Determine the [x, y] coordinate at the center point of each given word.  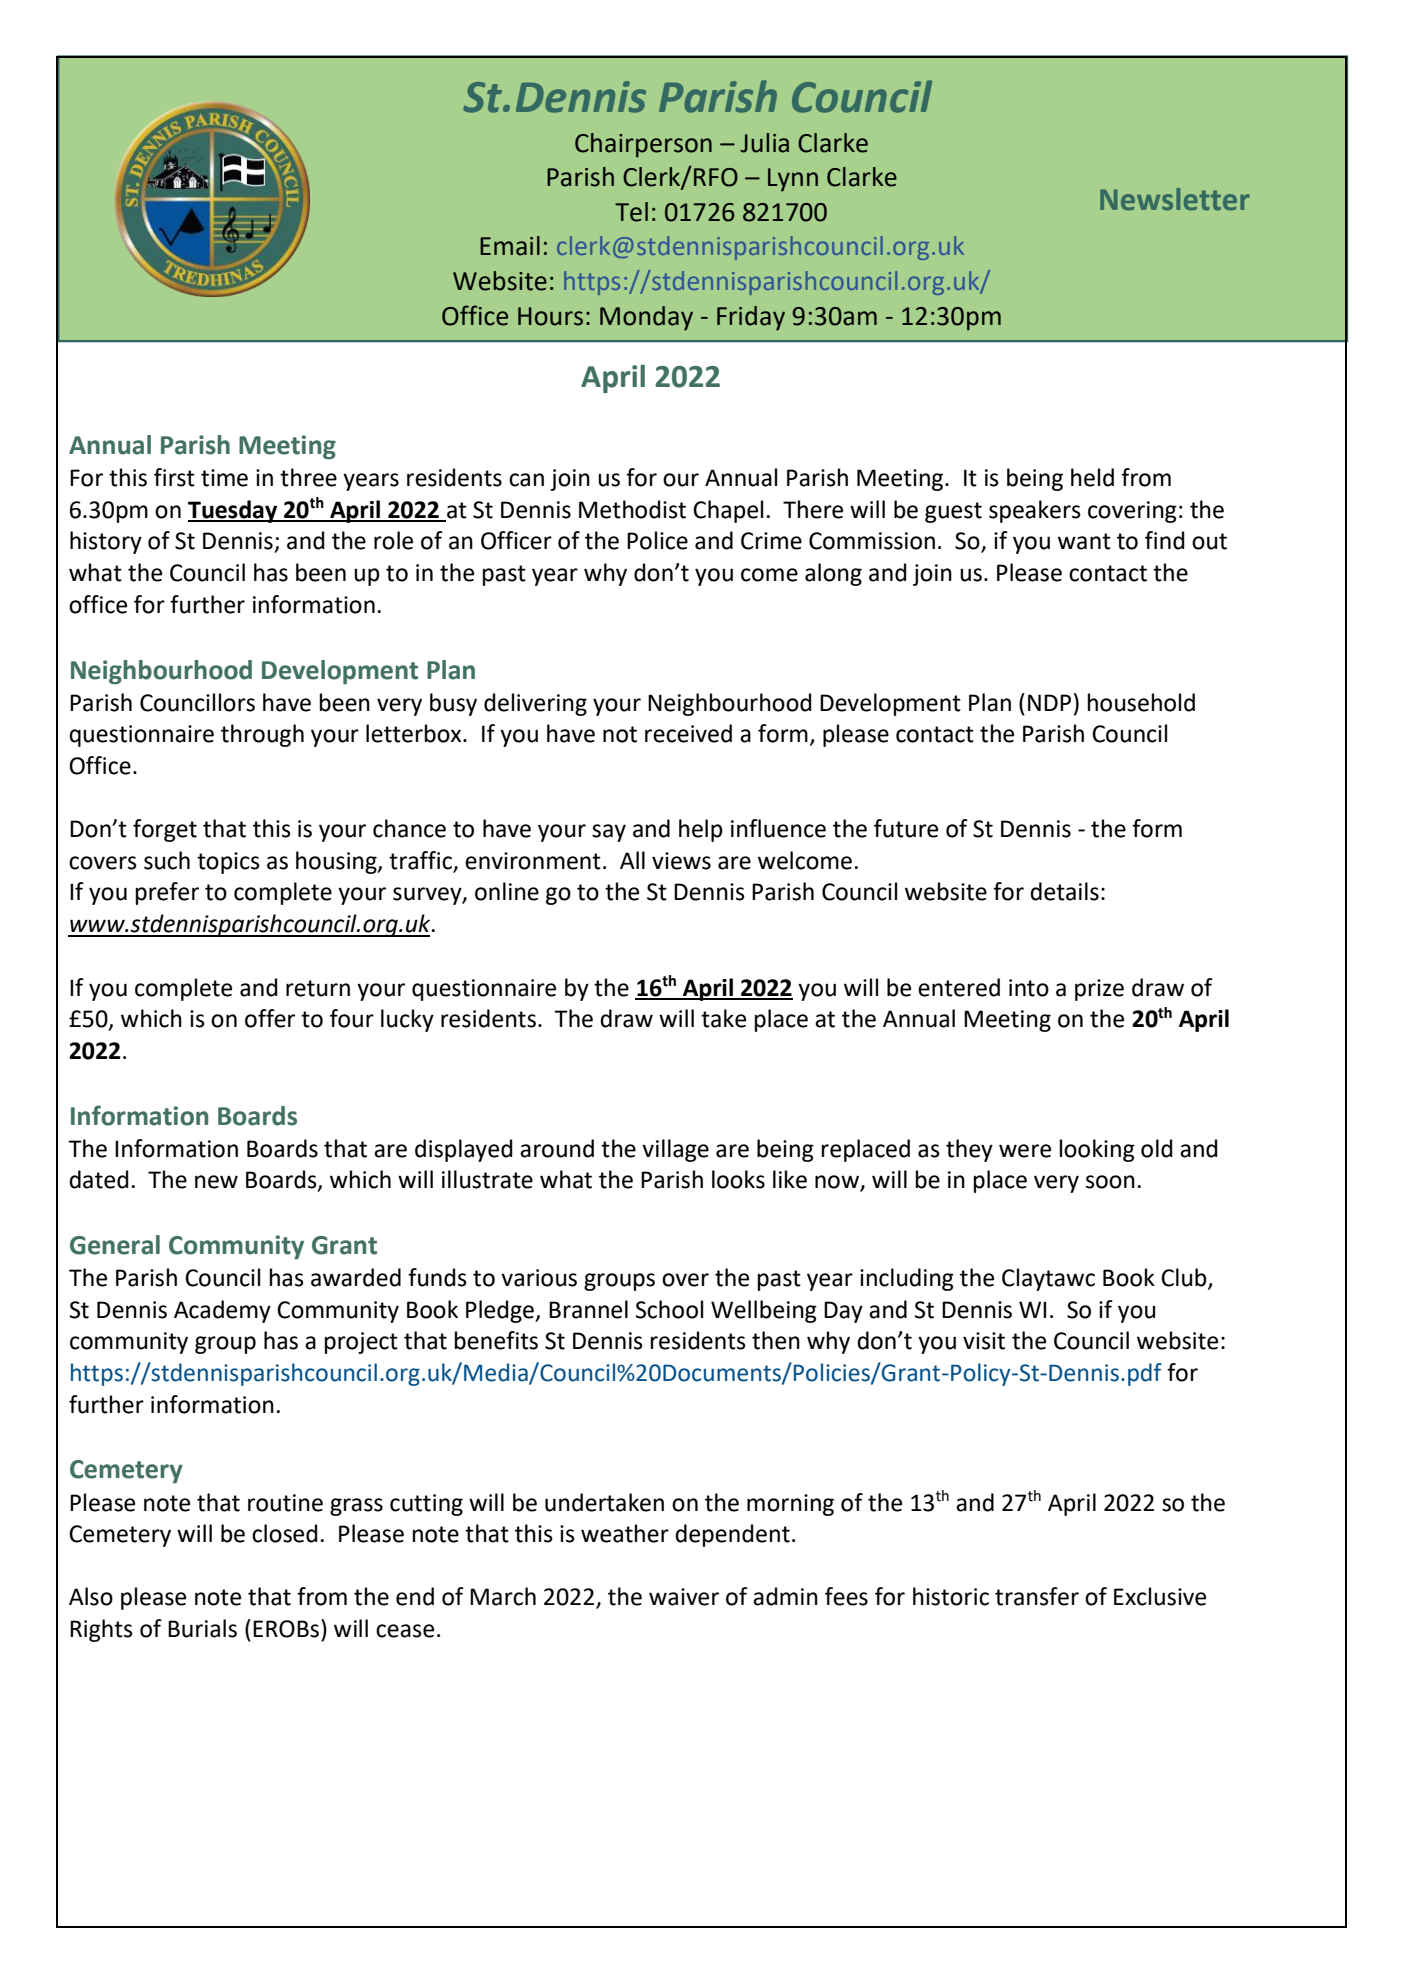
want [1084, 541]
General [115, 1245]
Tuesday [234, 511]
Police [657, 540]
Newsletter [1175, 199]
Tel [631, 212]
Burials [202, 1628]
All [632, 860]
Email [510, 246]
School [669, 1309]
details [1064, 891]
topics [228, 863]
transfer [1037, 1596]
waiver [684, 1597]
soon [1110, 1182]
